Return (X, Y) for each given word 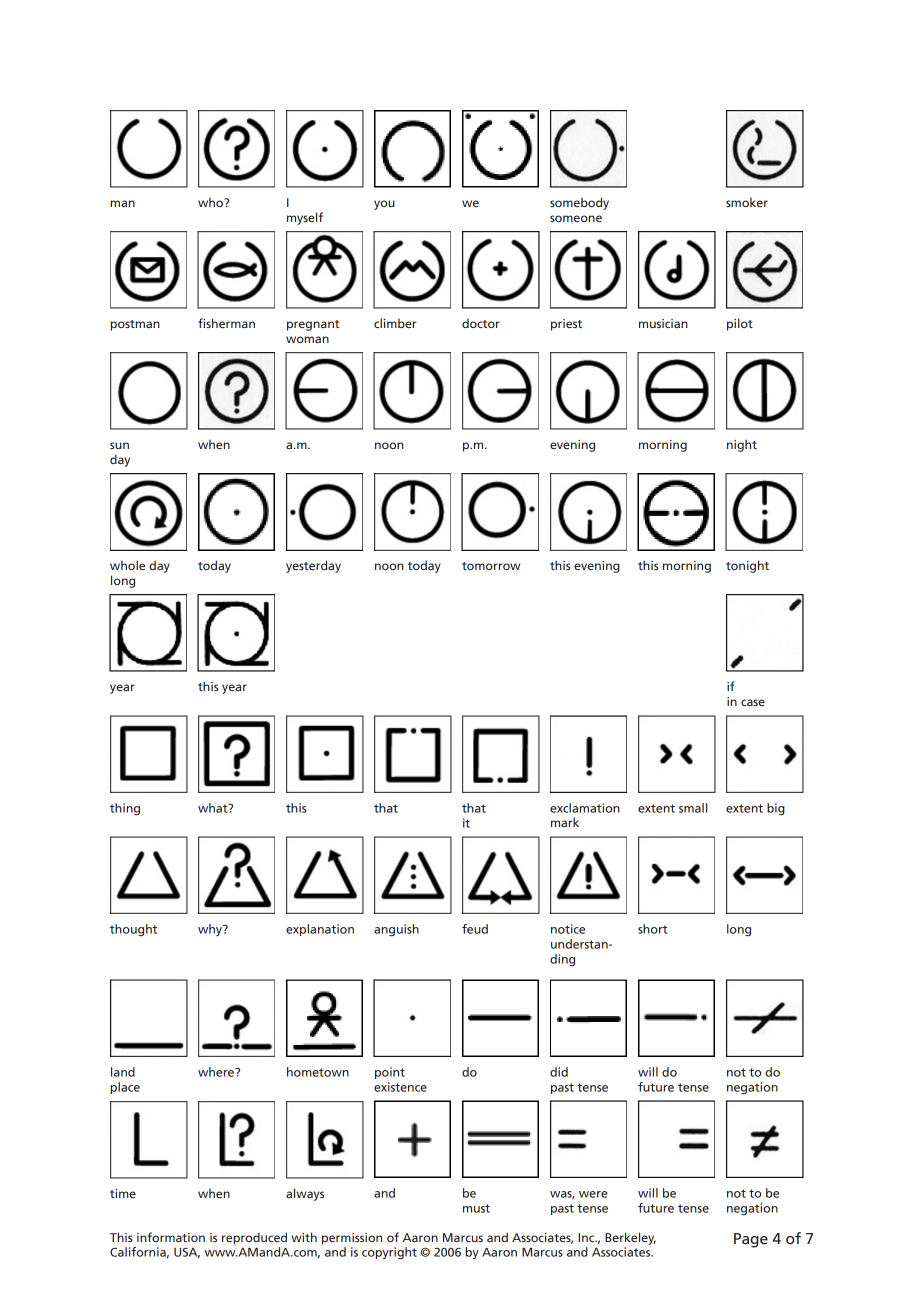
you (384, 205)
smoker (747, 202)
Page (751, 1240)
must (476, 1208)
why (211, 930)
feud (475, 929)
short (652, 929)
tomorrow (491, 566)
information (171, 1237)
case (753, 702)
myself (305, 218)
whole (127, 565)
